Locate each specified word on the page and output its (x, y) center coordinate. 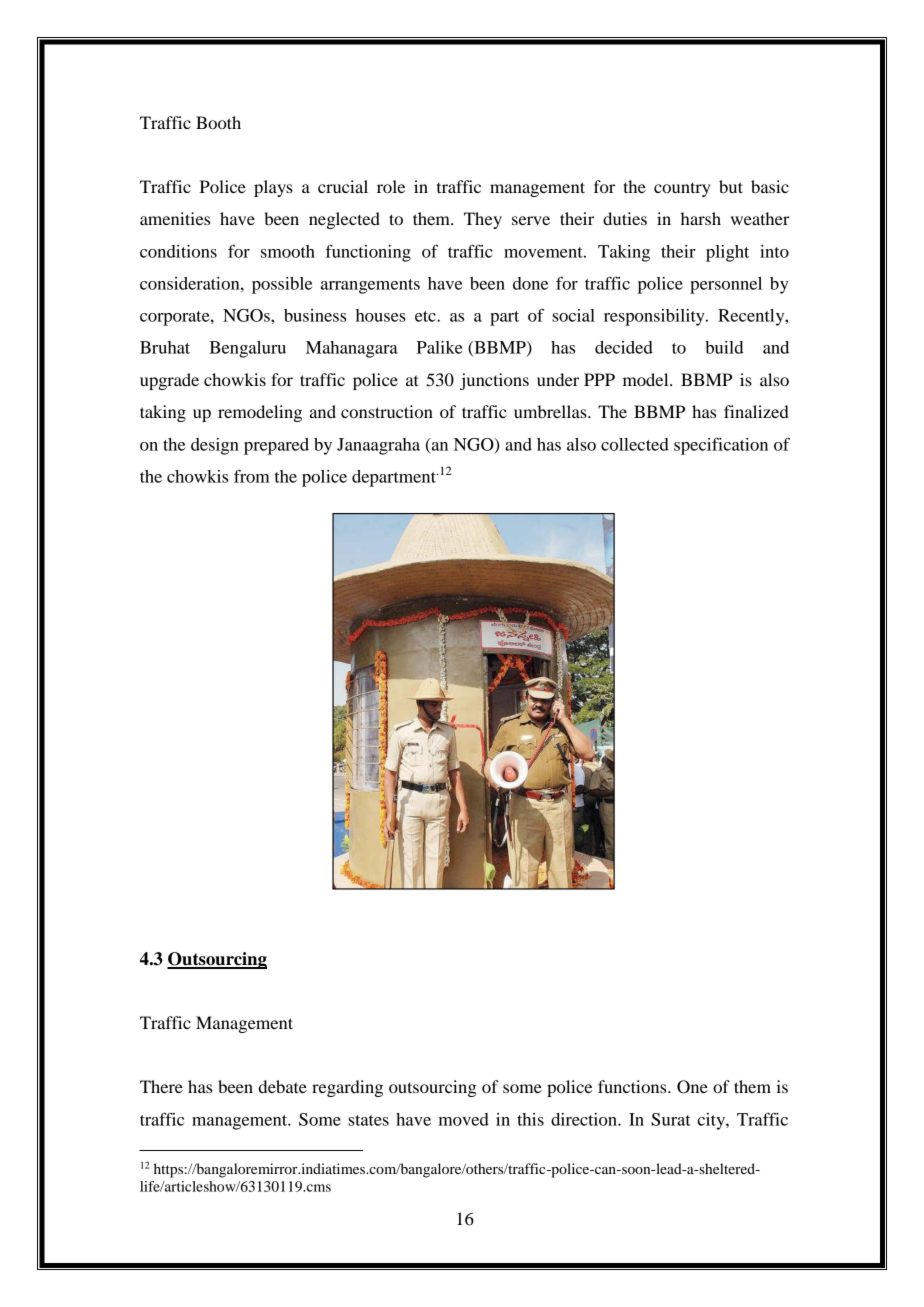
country (682, 189)
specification (721, 446)
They (483, 220)
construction (387, 411)
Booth (218, 122)
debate (283, 1086)
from (252, 476)
